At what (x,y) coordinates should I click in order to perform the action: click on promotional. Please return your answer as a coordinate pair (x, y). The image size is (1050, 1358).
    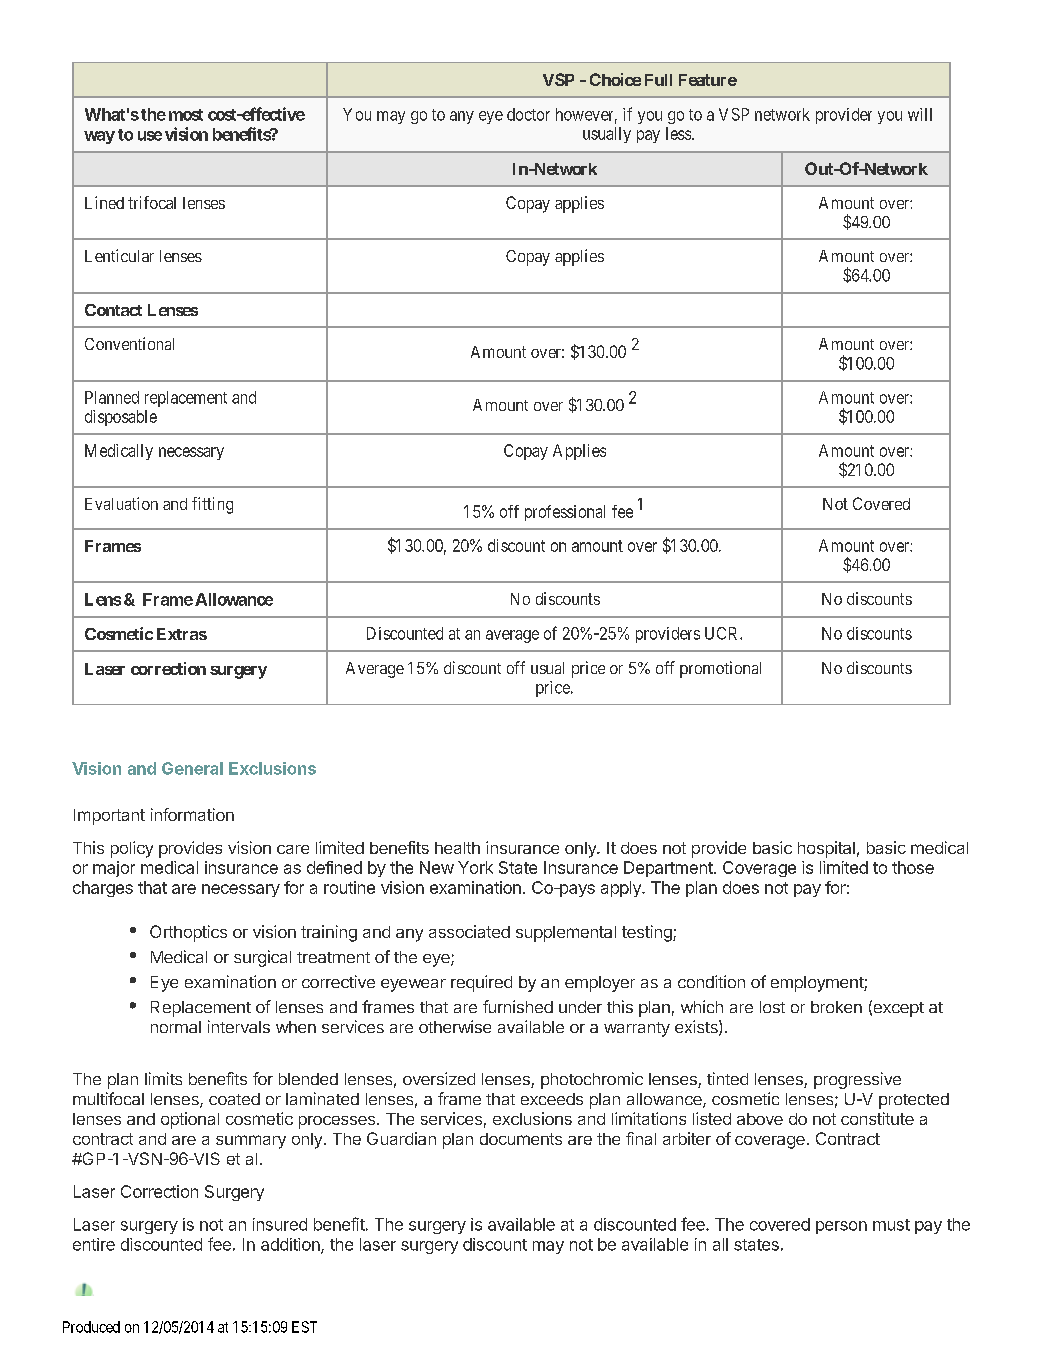
    Looking at the image, I should click on (720, 669).
